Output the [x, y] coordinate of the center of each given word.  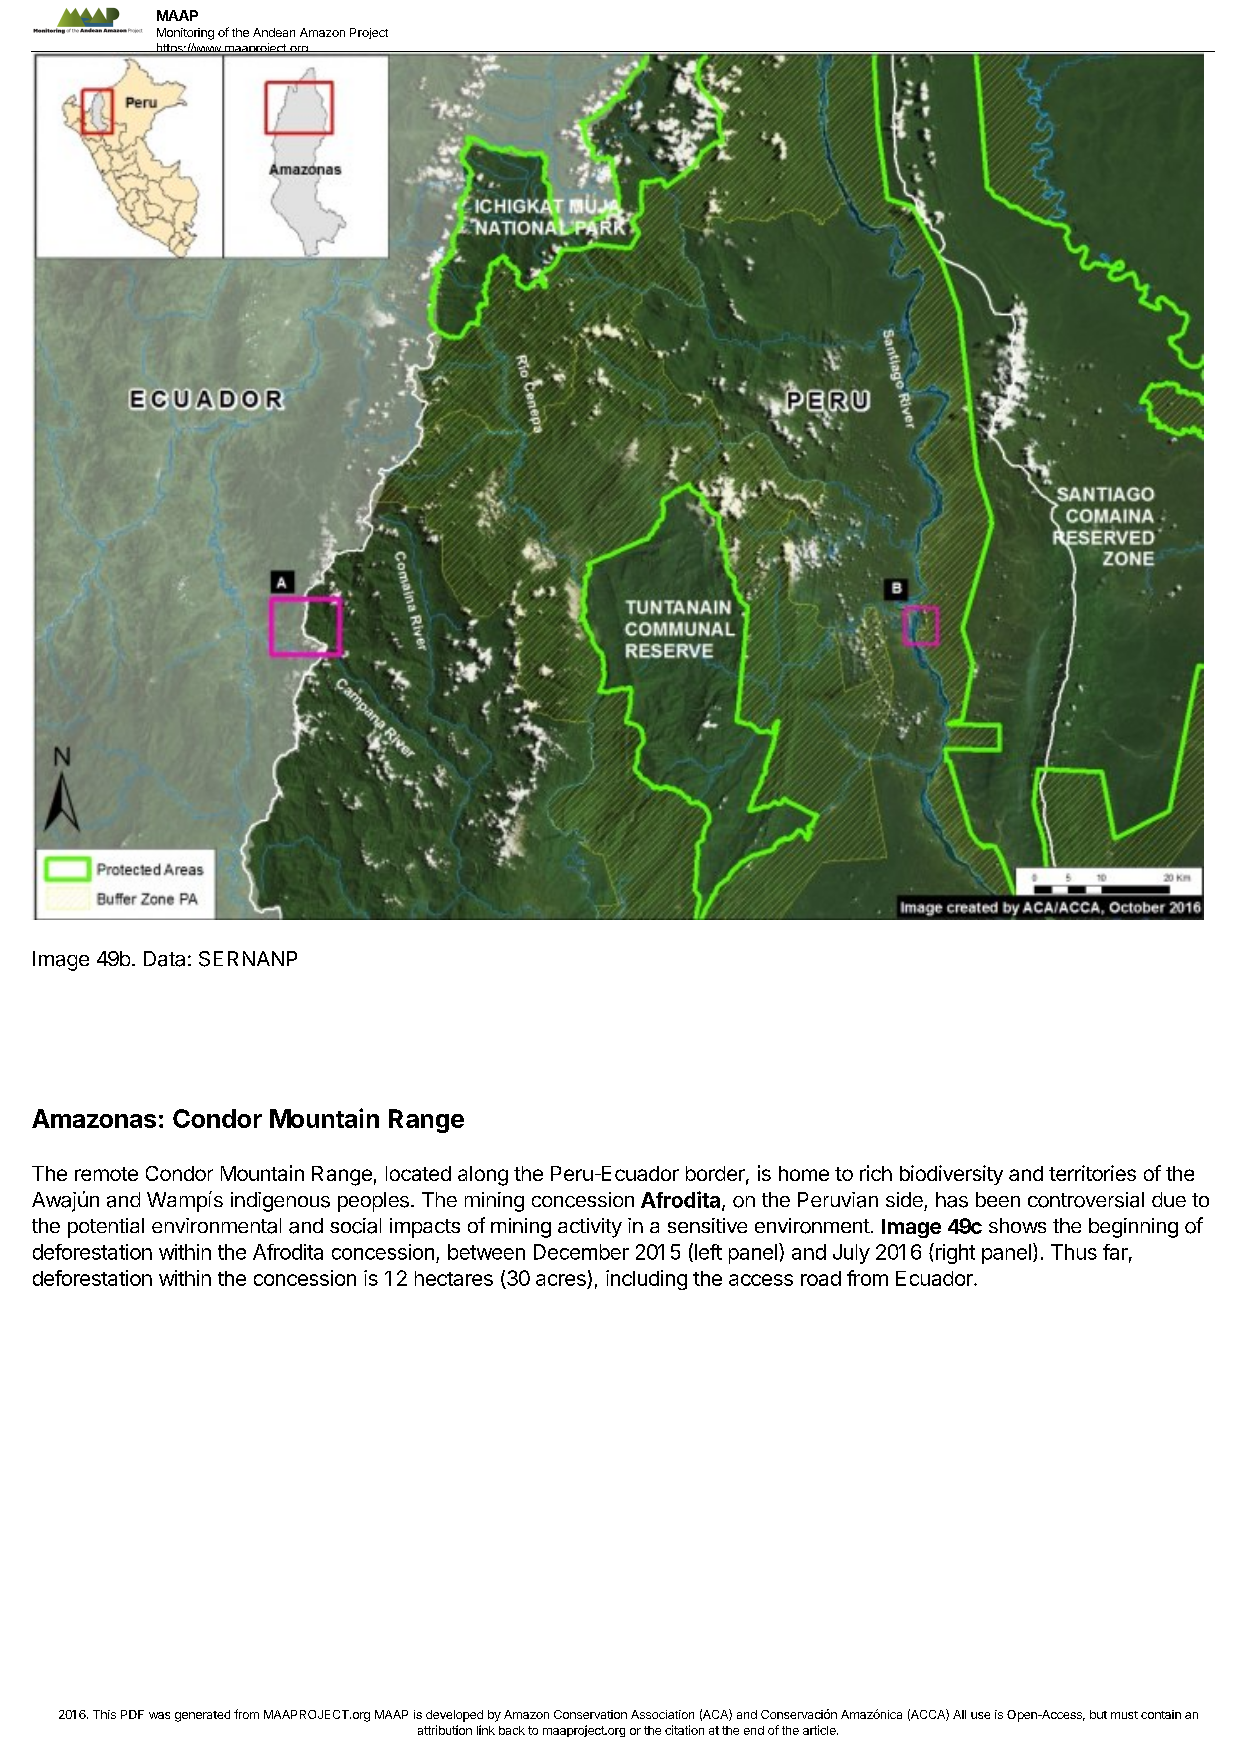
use [980, 1715]
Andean [274, 32]
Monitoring [185, 34]
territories [1092, 1173]
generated [202, 1716]
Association [662, 1714]
